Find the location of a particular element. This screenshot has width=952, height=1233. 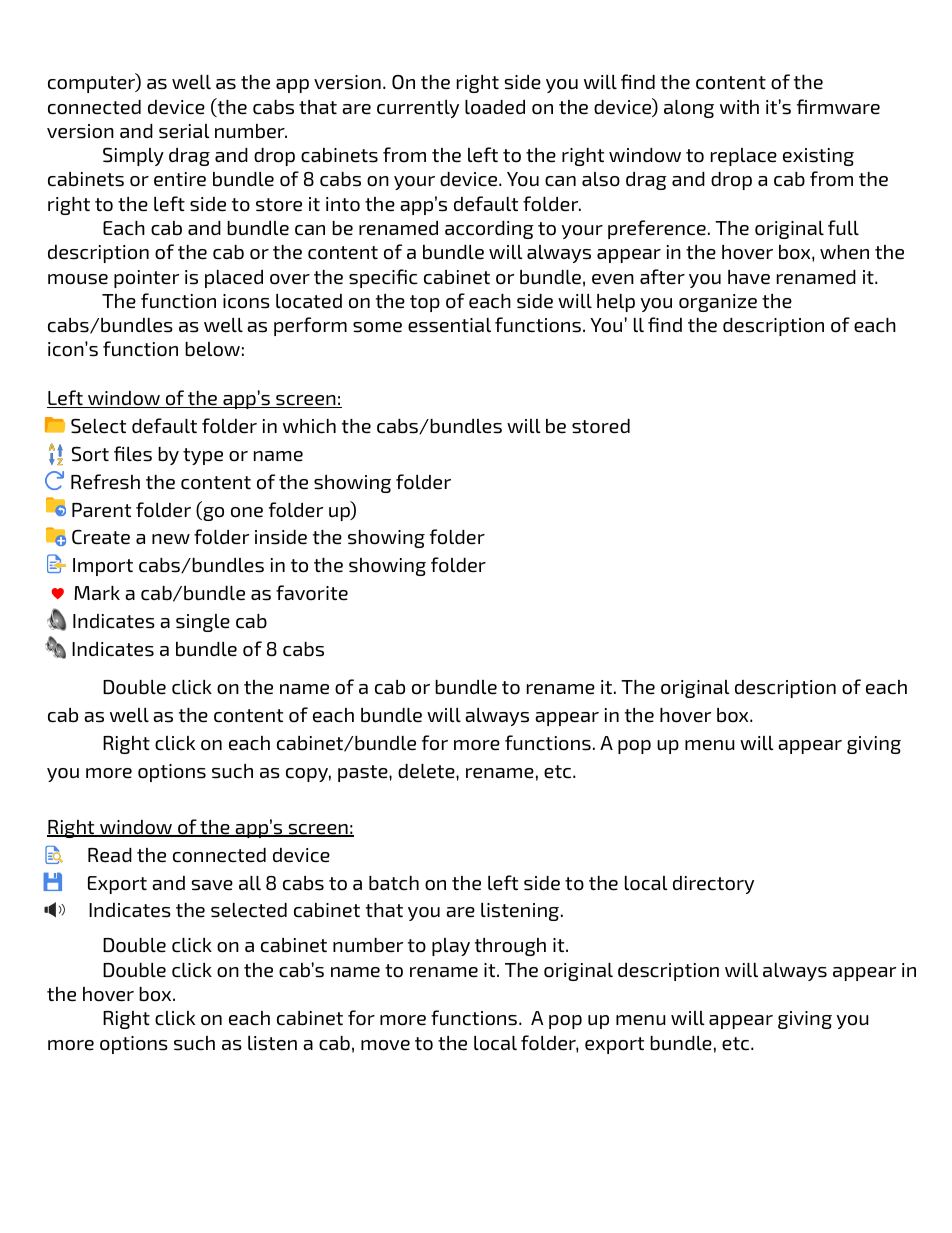

pointer is located at coordinates (146, 279).
